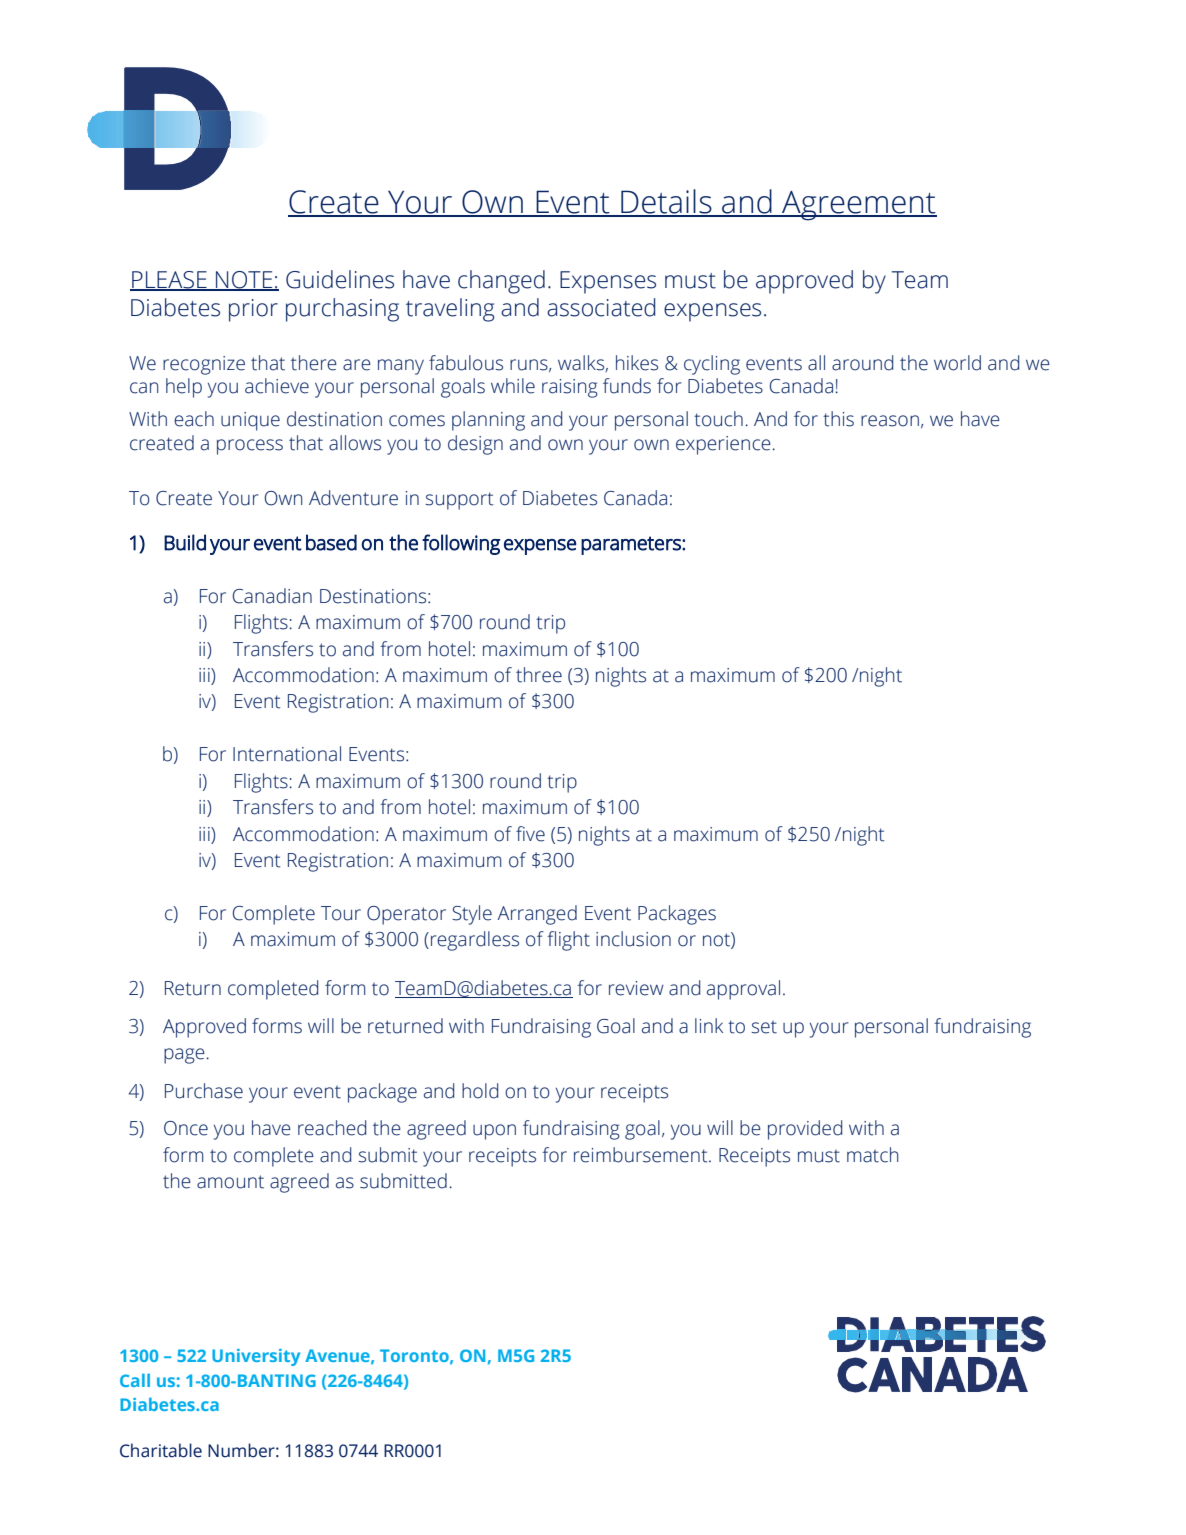 This document has width=1186, height=1535. What do you see at coordinates (256, 1357) in the document?
I see `University` at bounding box center [256, 1357].
